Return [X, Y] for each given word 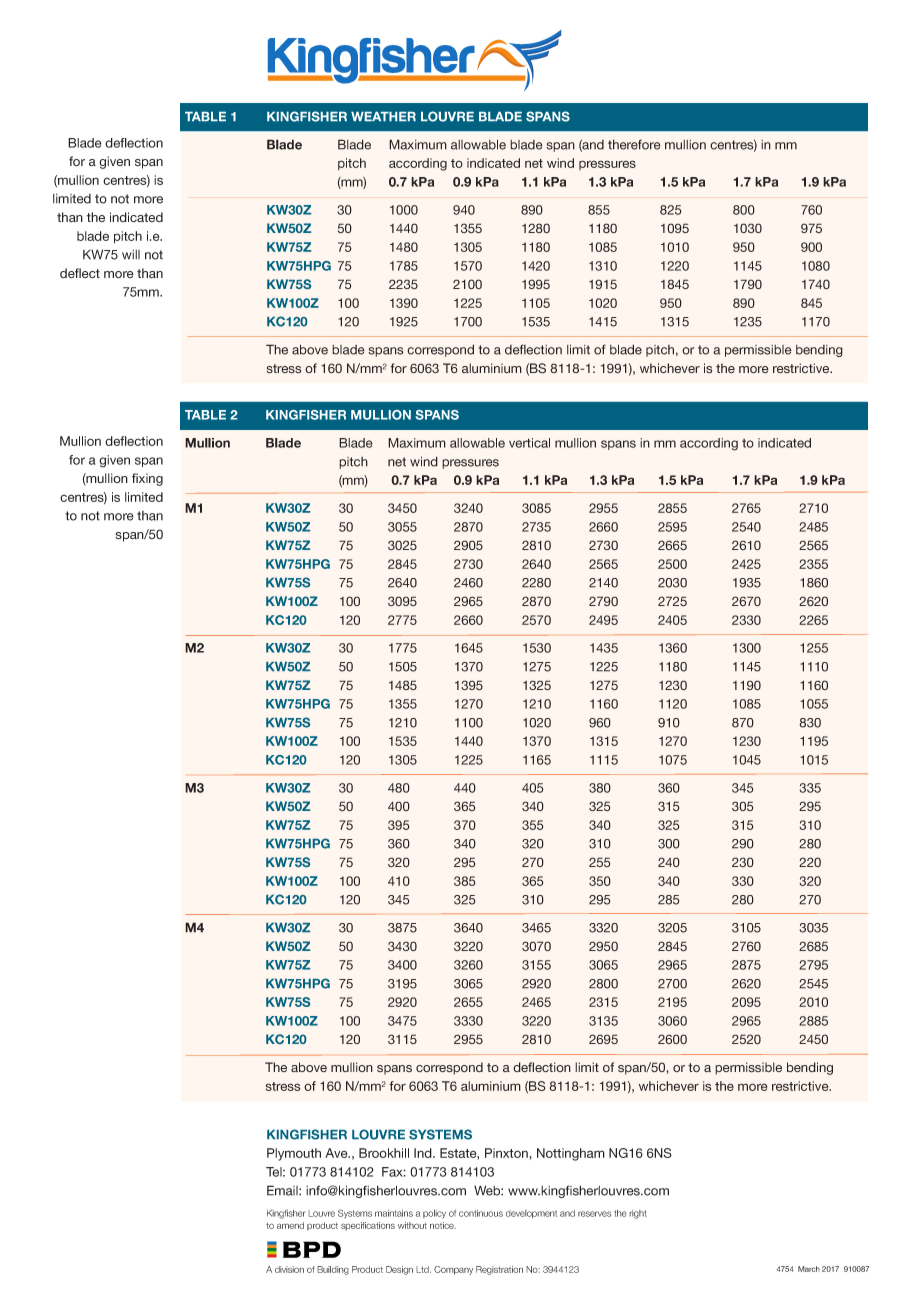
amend [290, 1225]
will [131, 255]
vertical [529, 443]
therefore [634, 144]
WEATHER [383, 116]
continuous [481, 1213]
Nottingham [571, 1154]
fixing [147, 479]
